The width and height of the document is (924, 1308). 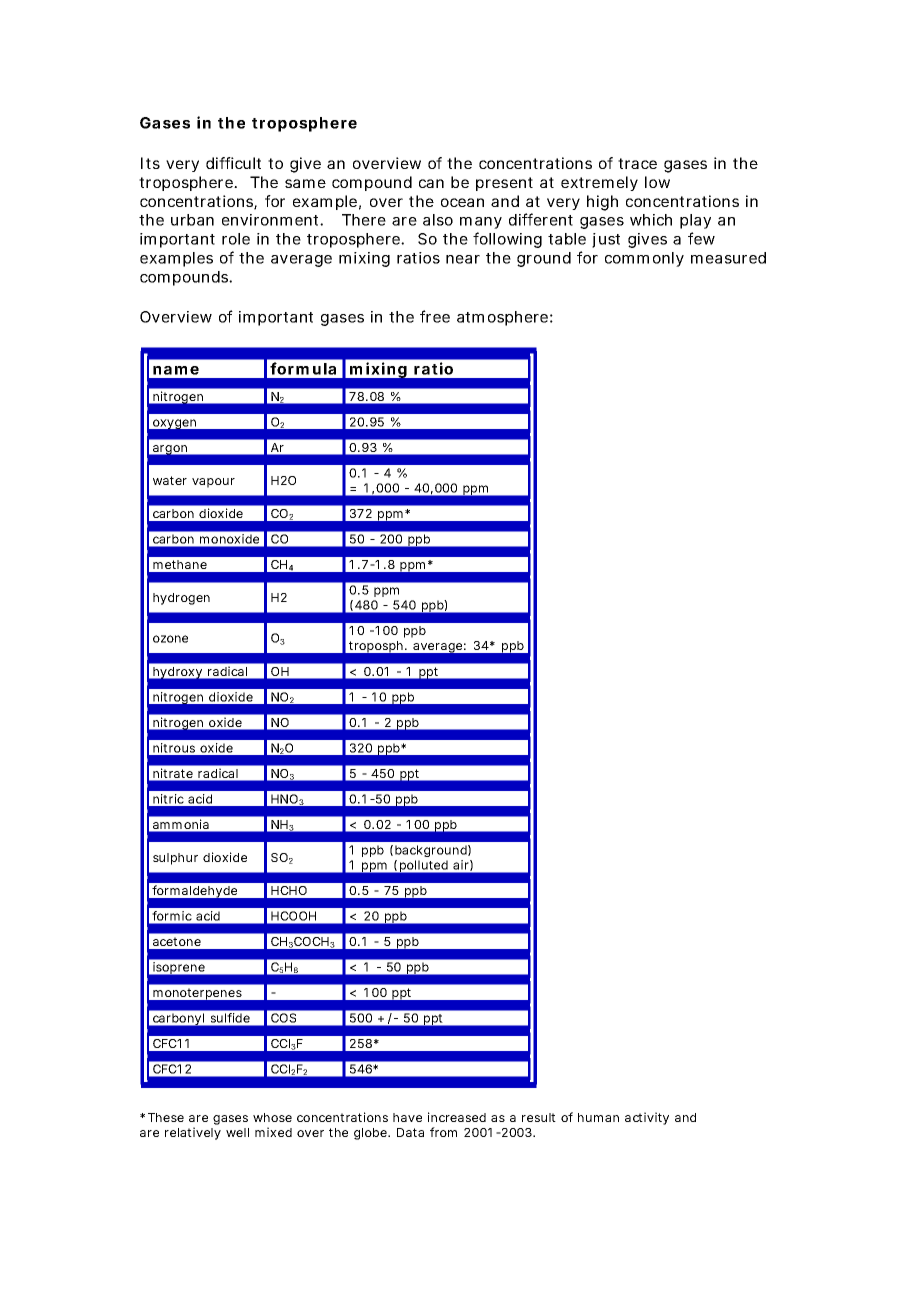 I want to click on activity, so click(x=647, y=1118).
